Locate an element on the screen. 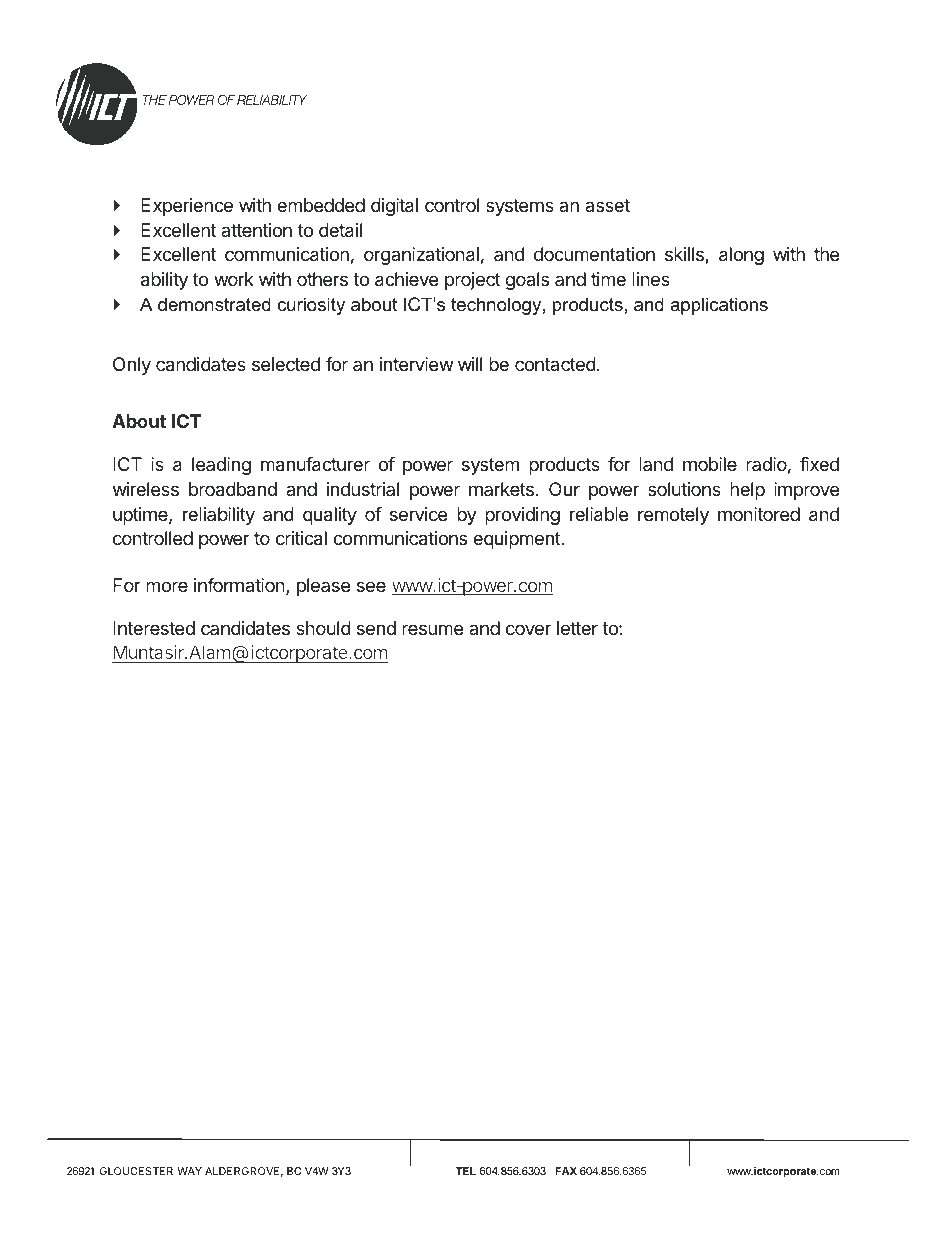 The image size is (952, 1233). leading is located at coordinates (221, 466).
